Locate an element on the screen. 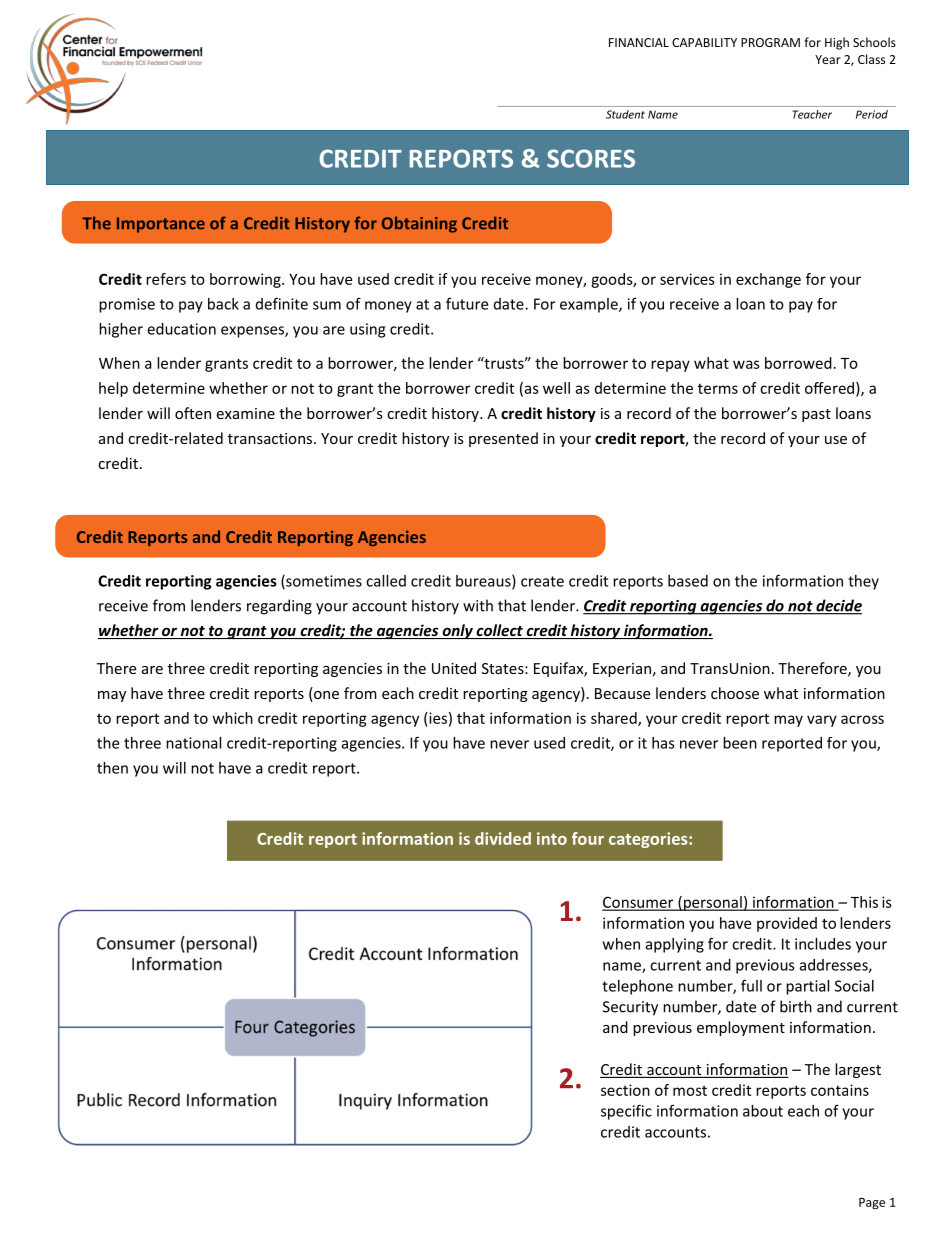 The width and height of the screenshot is (952, 1233). provided is located at coordinates (787, 924).
